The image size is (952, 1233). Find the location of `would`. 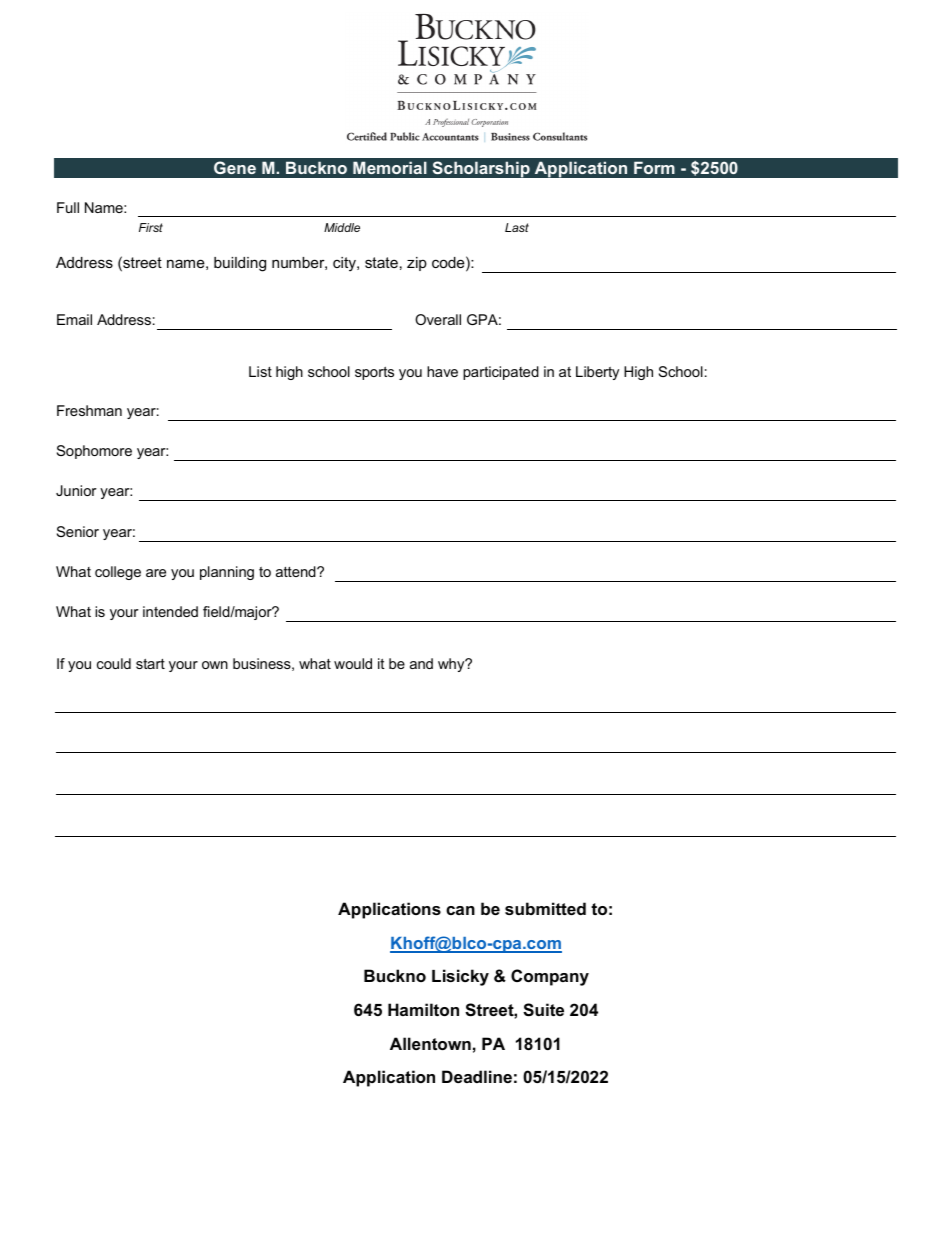

would is located at coordinates (353, 663).
